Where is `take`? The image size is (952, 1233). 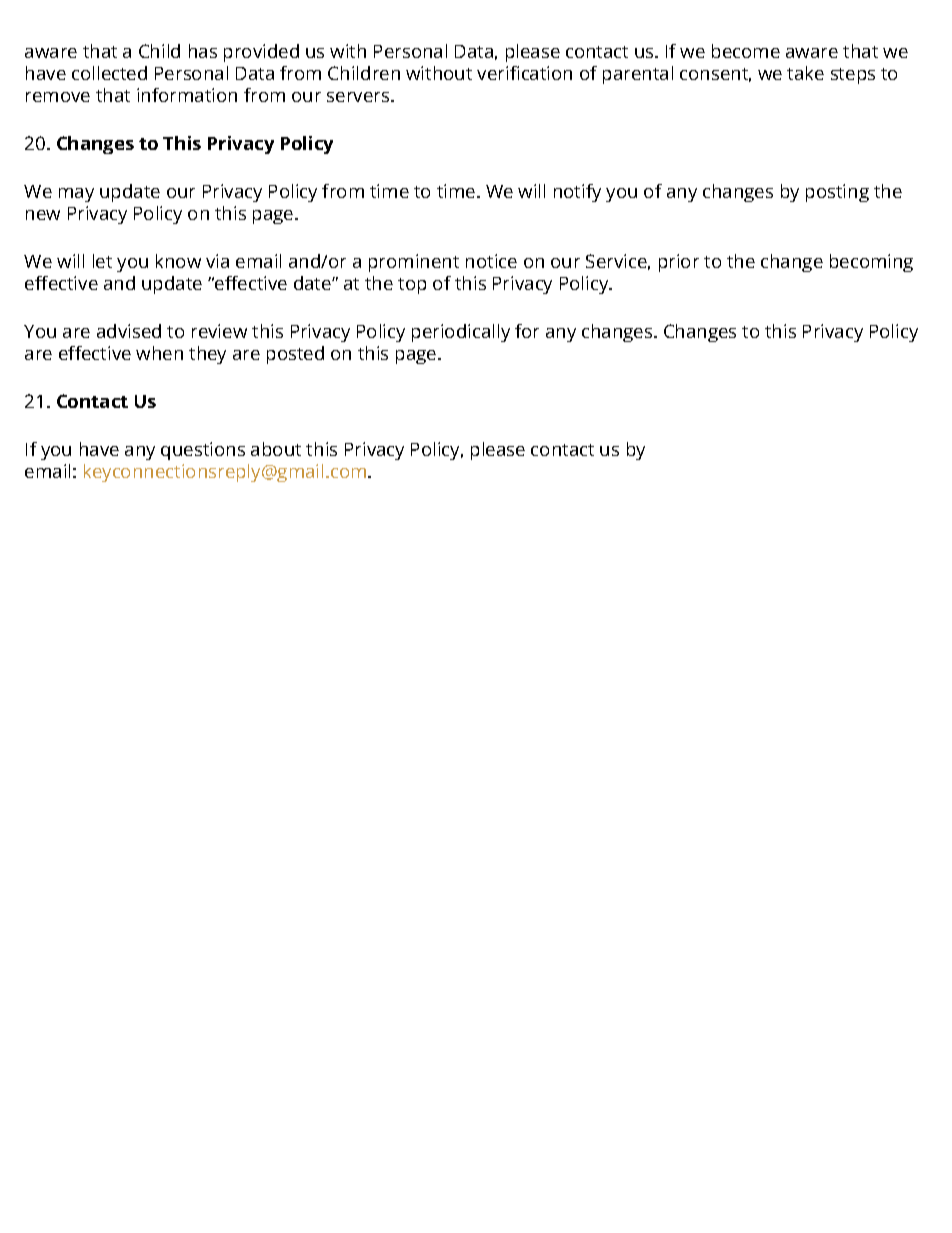 take is located at coordinates (805, 73).
